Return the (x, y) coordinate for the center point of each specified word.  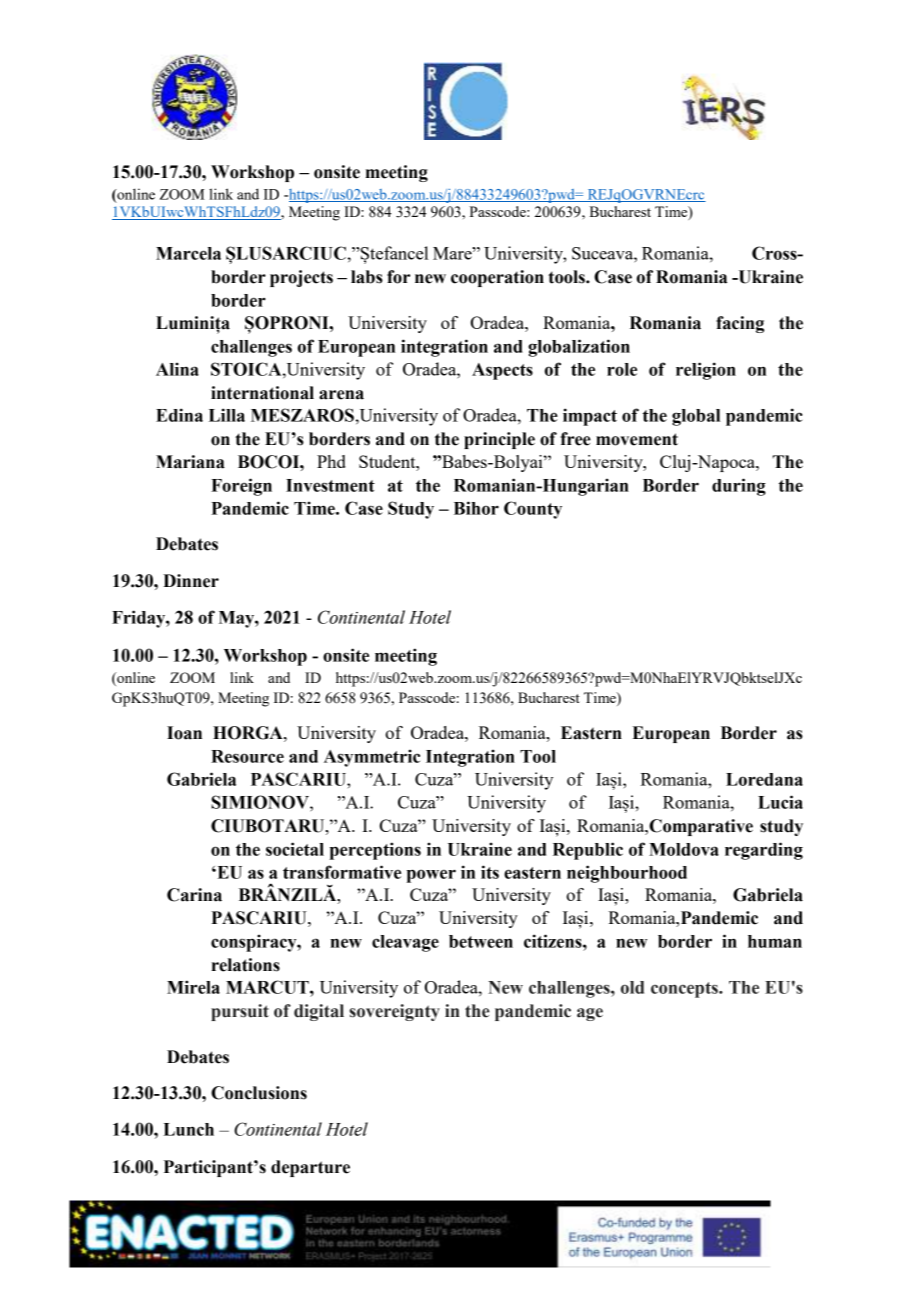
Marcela (188, 253)
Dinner (191, 581)
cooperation (497, 278)
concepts (685, 990)
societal (295, 849)
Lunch (188, 1129)
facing (740, 324)
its (490, 872)
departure (310, 1168)
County (533, 510)
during (739, 487)
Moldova (684, 849)
